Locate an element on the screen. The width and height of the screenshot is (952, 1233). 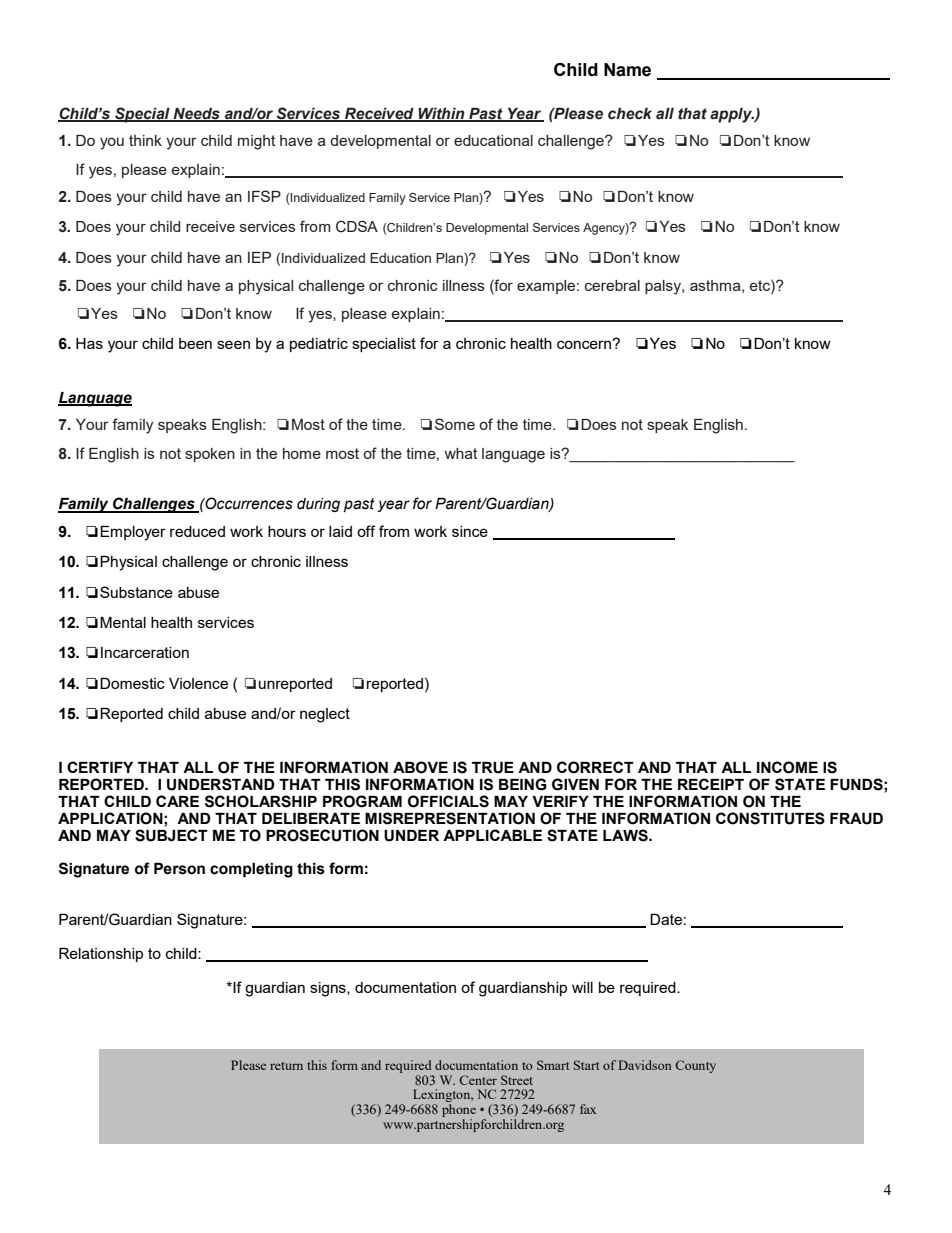
spoken is located at coordinates (210, 455).
